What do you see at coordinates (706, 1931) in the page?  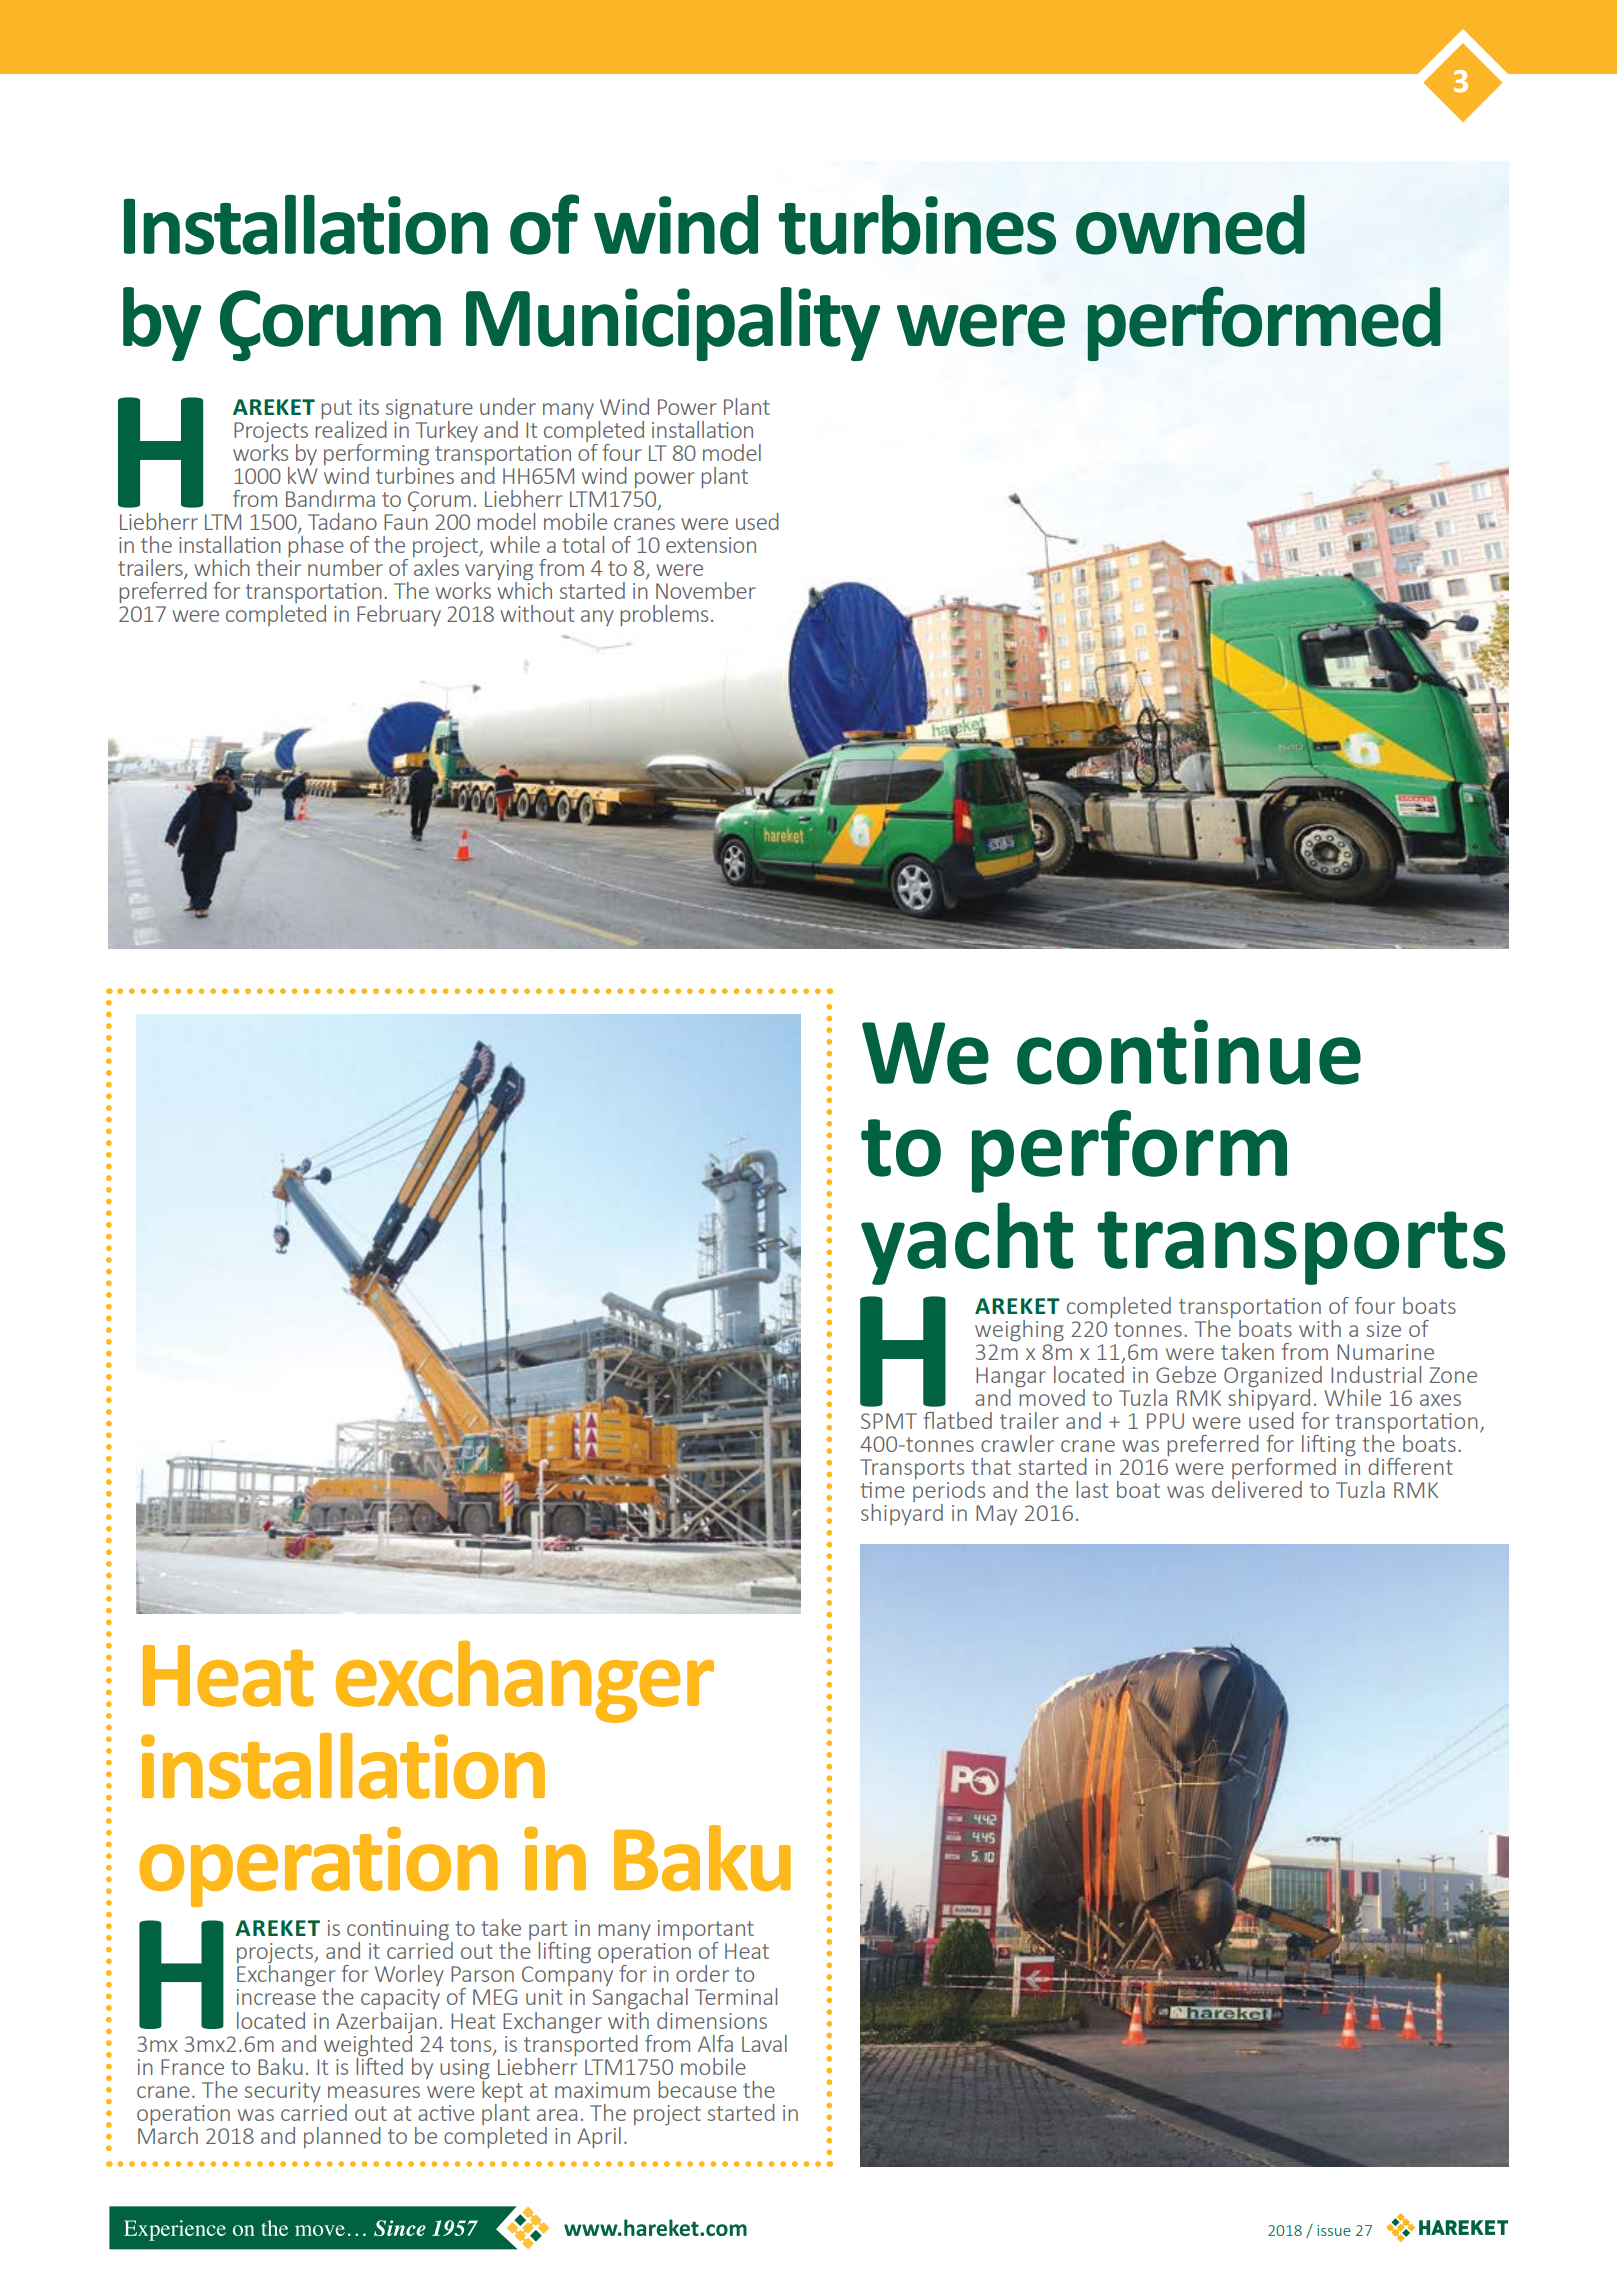 I see `important` at bounding box center [706, 1931].
